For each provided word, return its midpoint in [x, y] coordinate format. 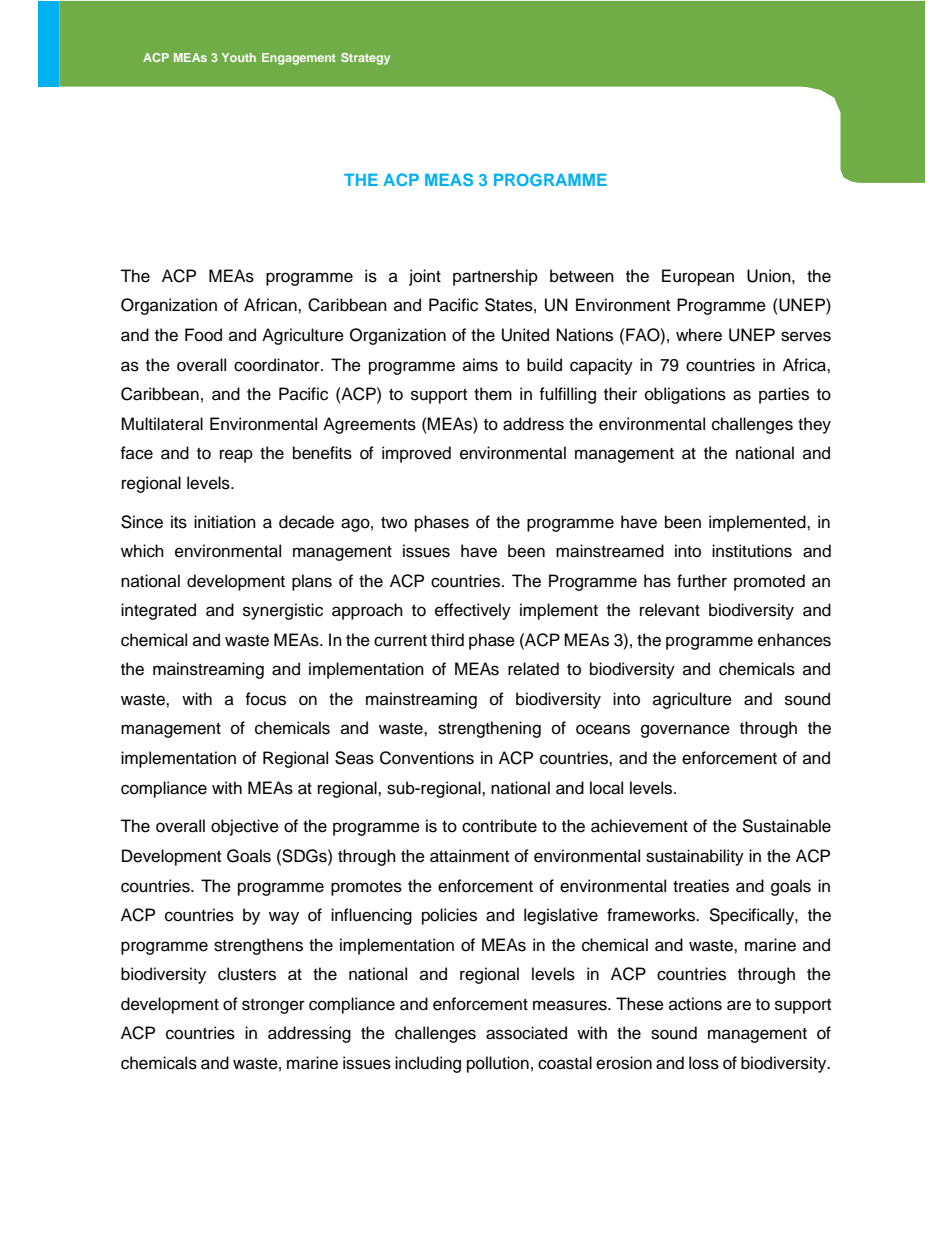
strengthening [489, 729]
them [493, 394]
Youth [239, 57]
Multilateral [162, 424]
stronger [273, 1006]
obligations [685, 395]
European [698, 277]
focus [265, 699]
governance [685, 731]
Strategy [365, 59]
